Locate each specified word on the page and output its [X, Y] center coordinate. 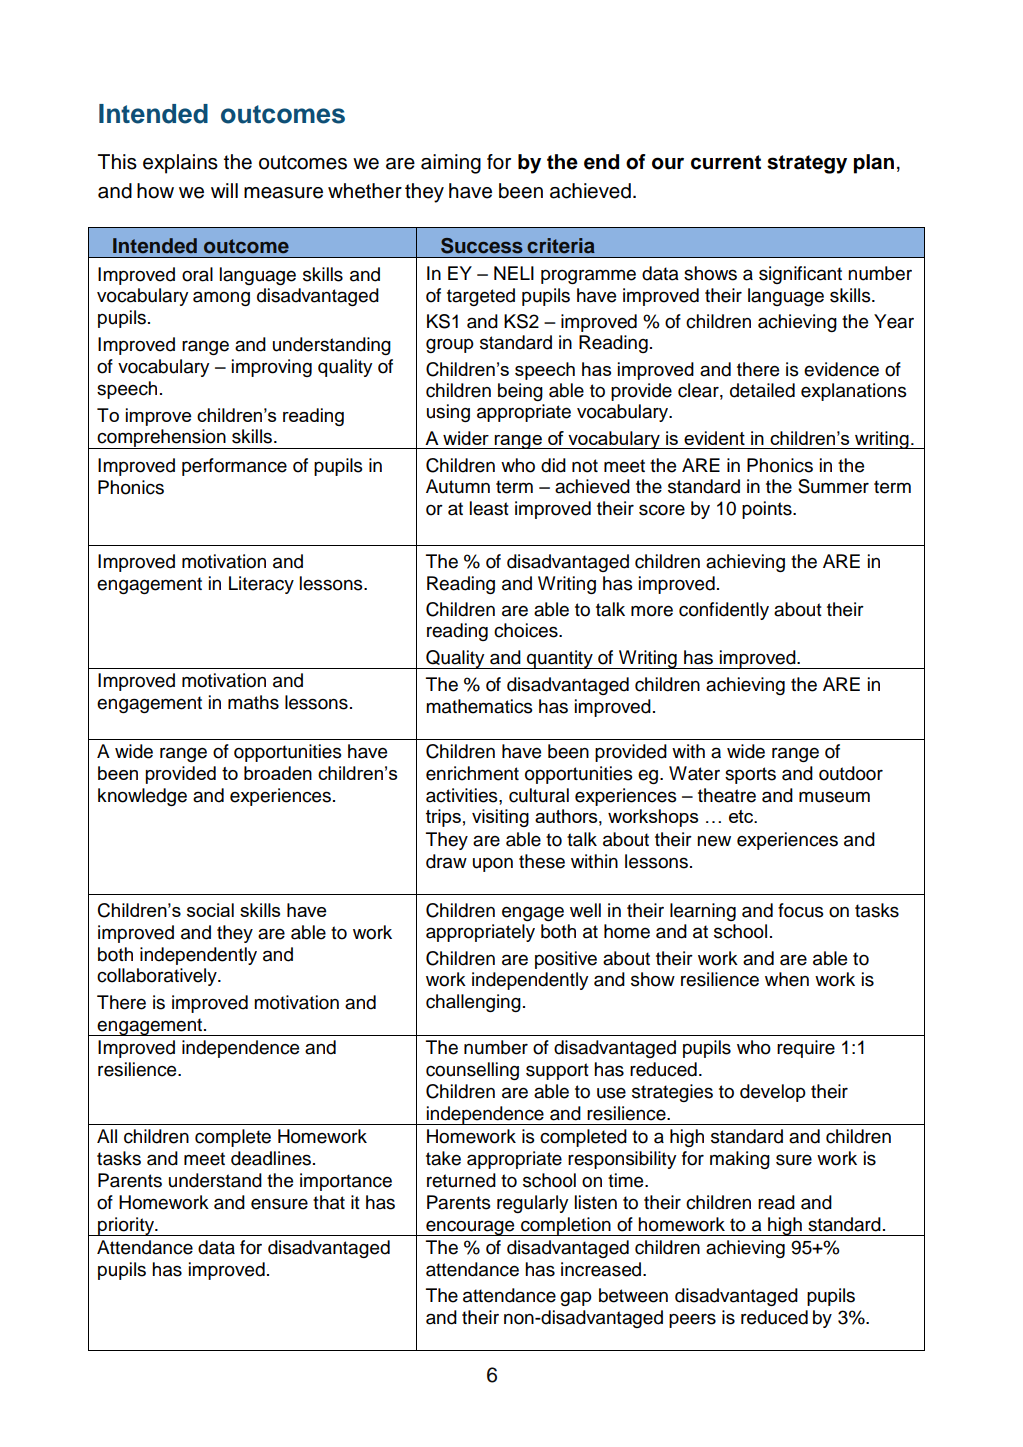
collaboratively [158, 977]
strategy [807, 164]
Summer [833, 486]
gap [576, 1298]
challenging [473, 1003]
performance [234, 467]
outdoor [851, 773]
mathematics [479, 706]
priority [126, 1226]
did [553, 465]
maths [253, 702]
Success [482, 246]
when [787, 979]
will [224, 190]
